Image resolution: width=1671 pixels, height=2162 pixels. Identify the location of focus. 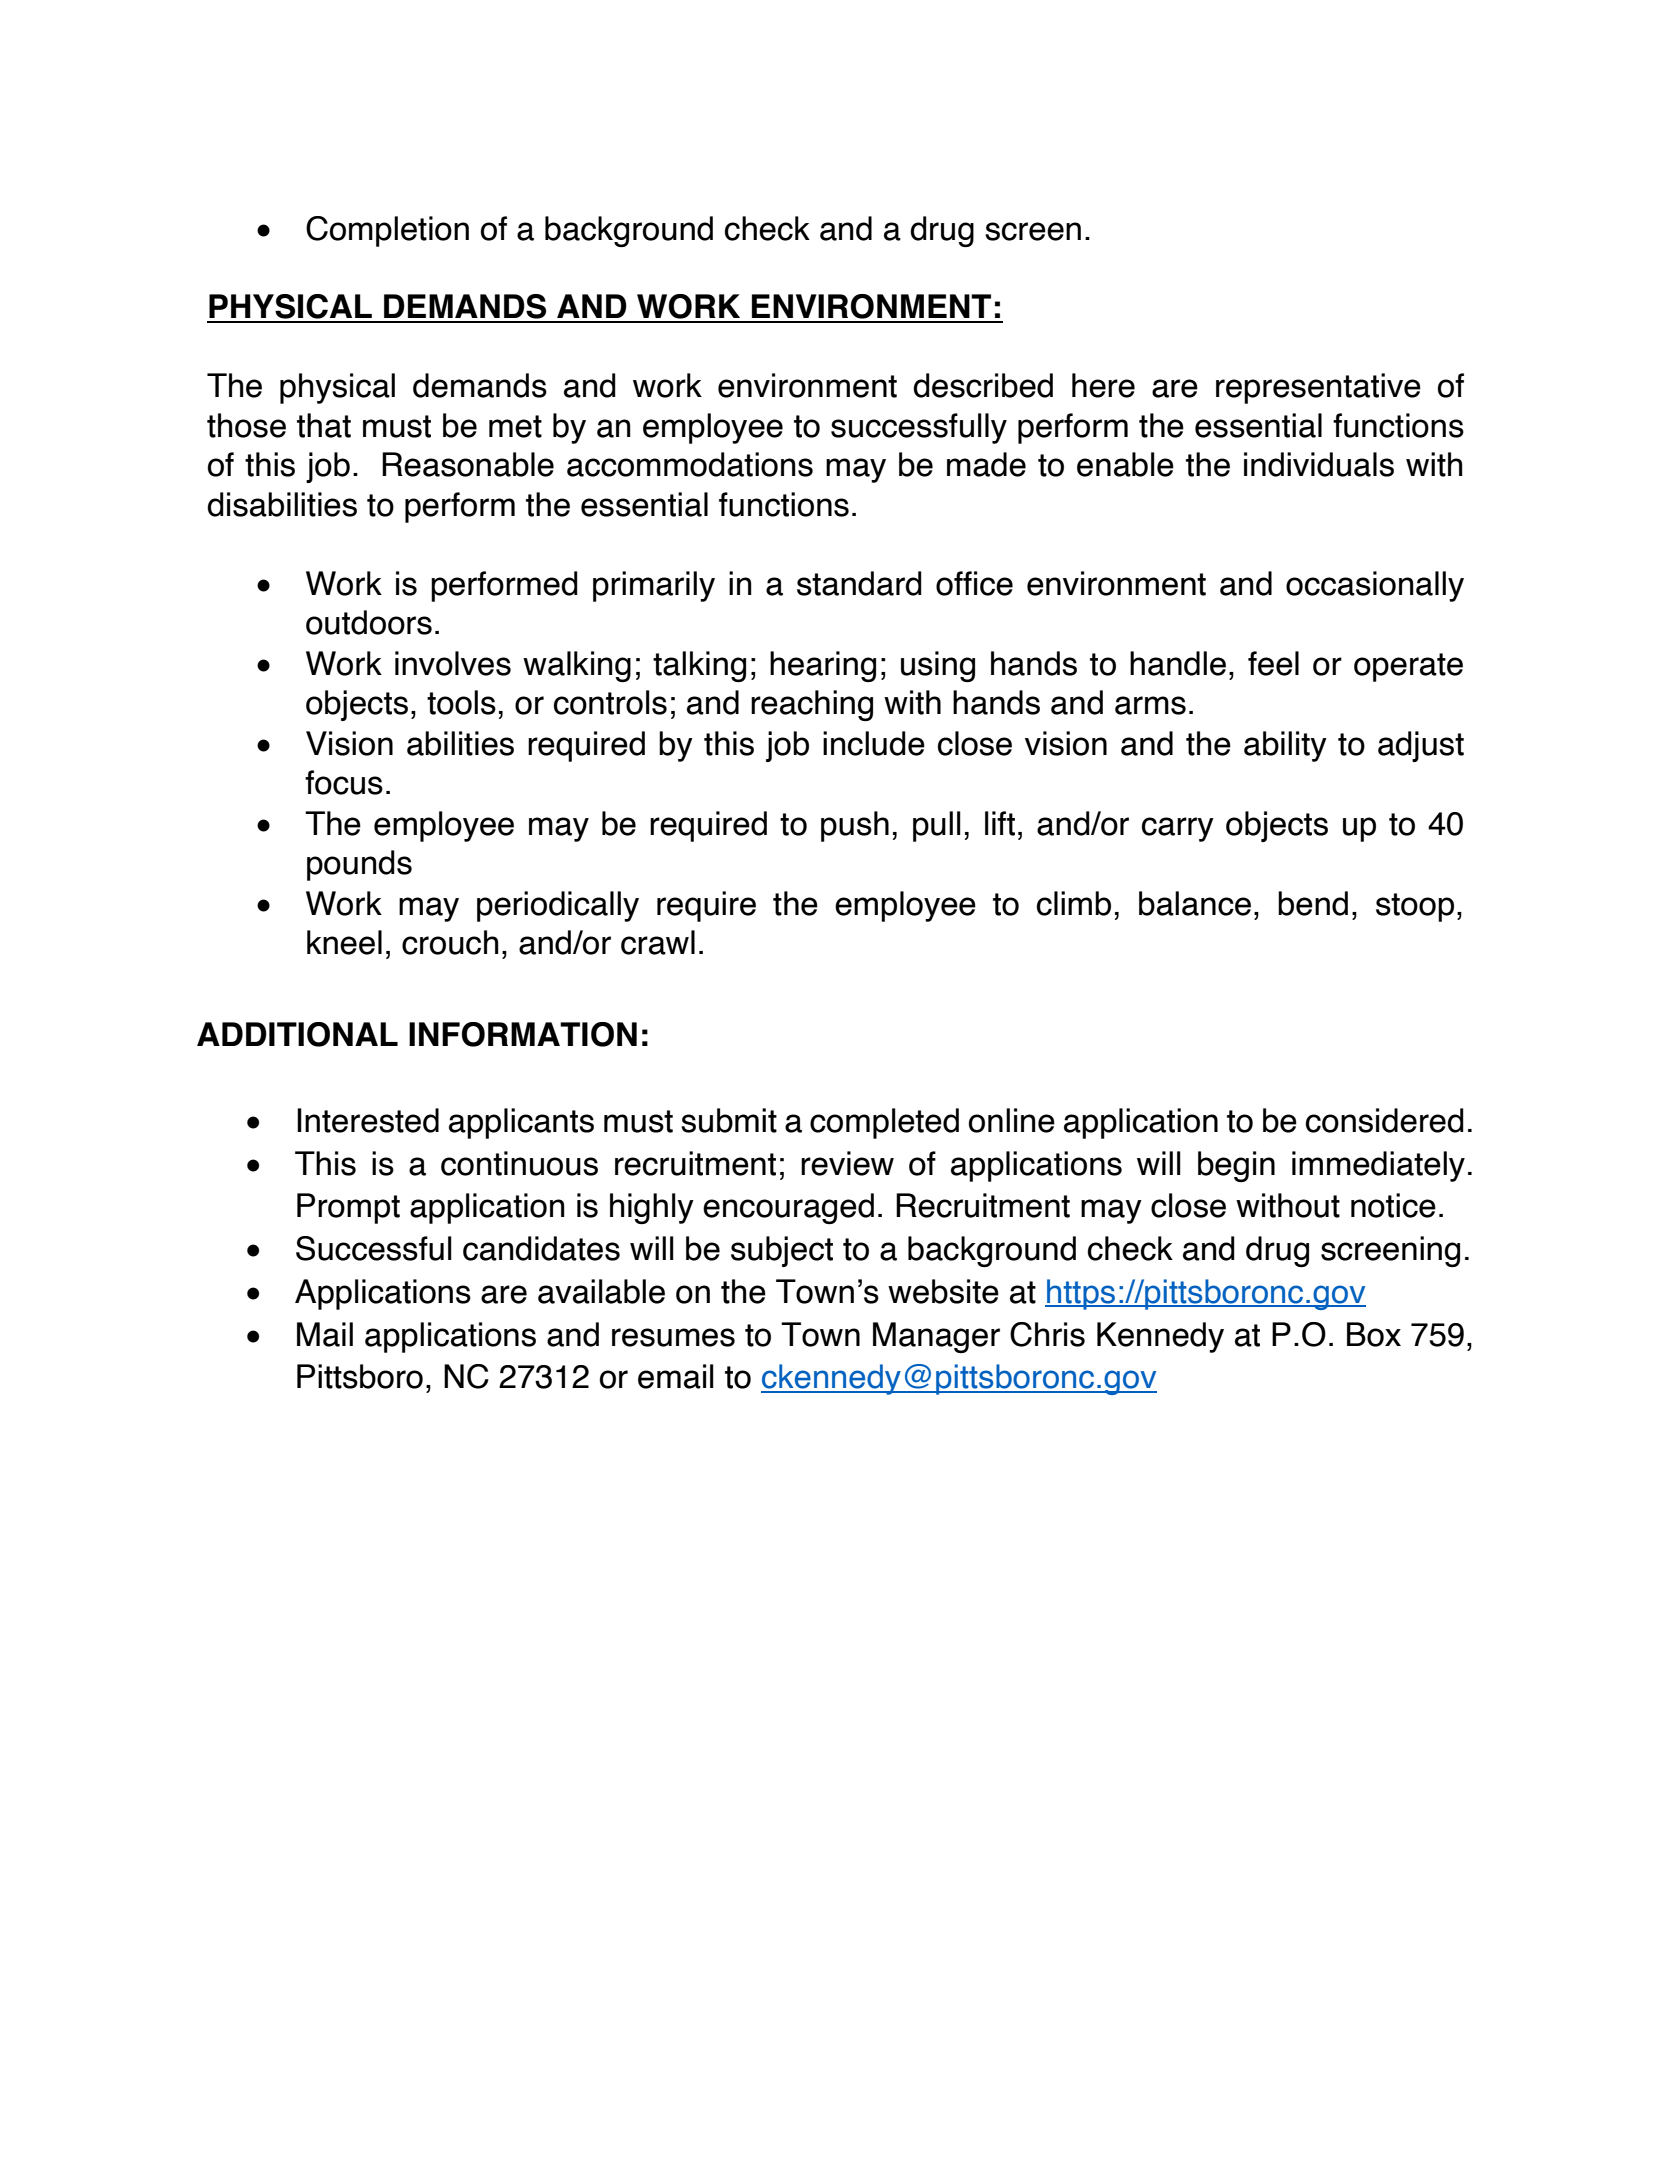
(344, 782).
